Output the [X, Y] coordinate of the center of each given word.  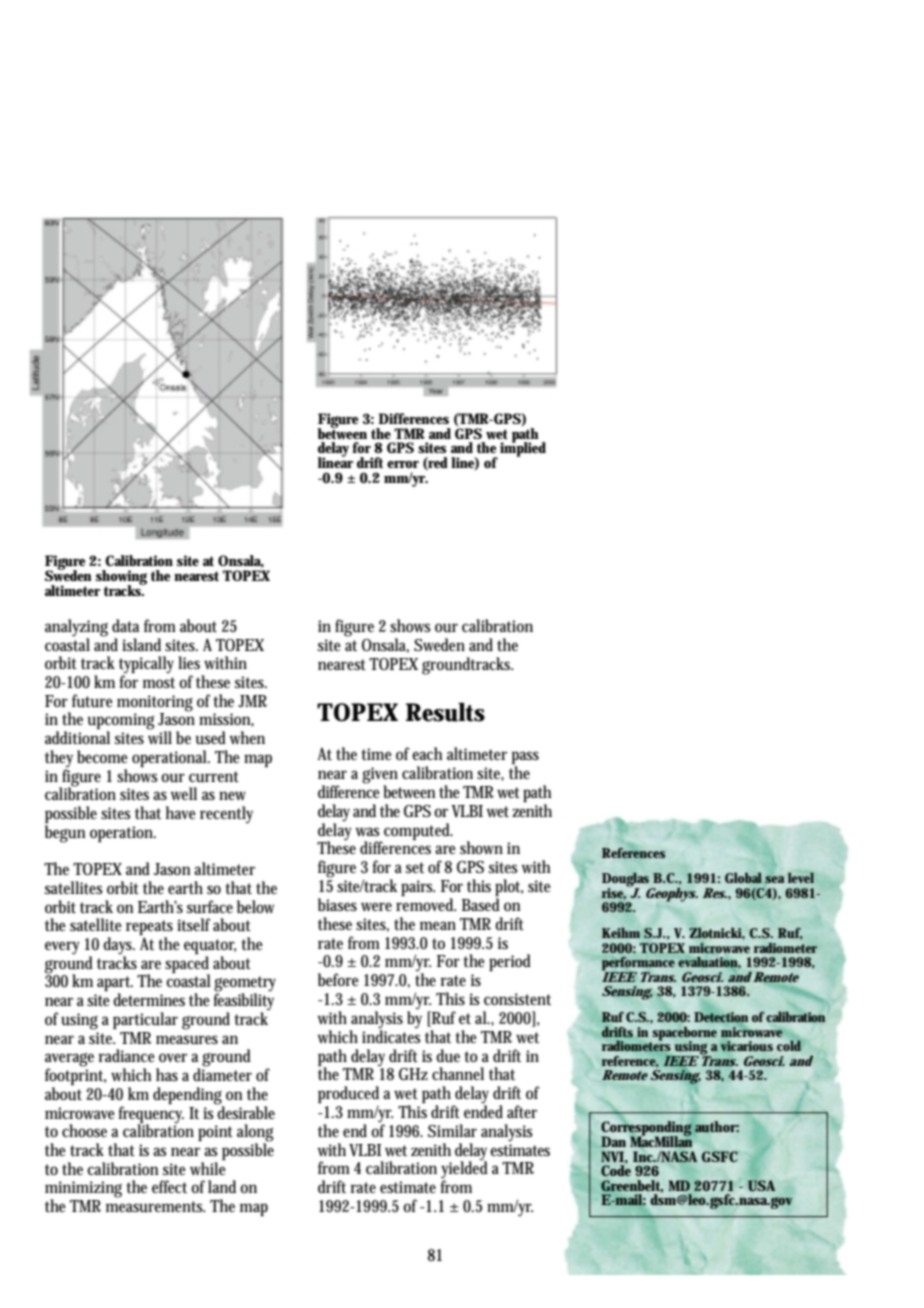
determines [149, 999]
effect [169, 1186]
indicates [391, 1035]
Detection [721, 1018]
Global [743, 877]
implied [523, 448]
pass [525, 759]
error [403, 464]
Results [445, 712]
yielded [464, 1170]
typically [146, 666]
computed [418, 831]
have [181, 812]
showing [121, 578]
